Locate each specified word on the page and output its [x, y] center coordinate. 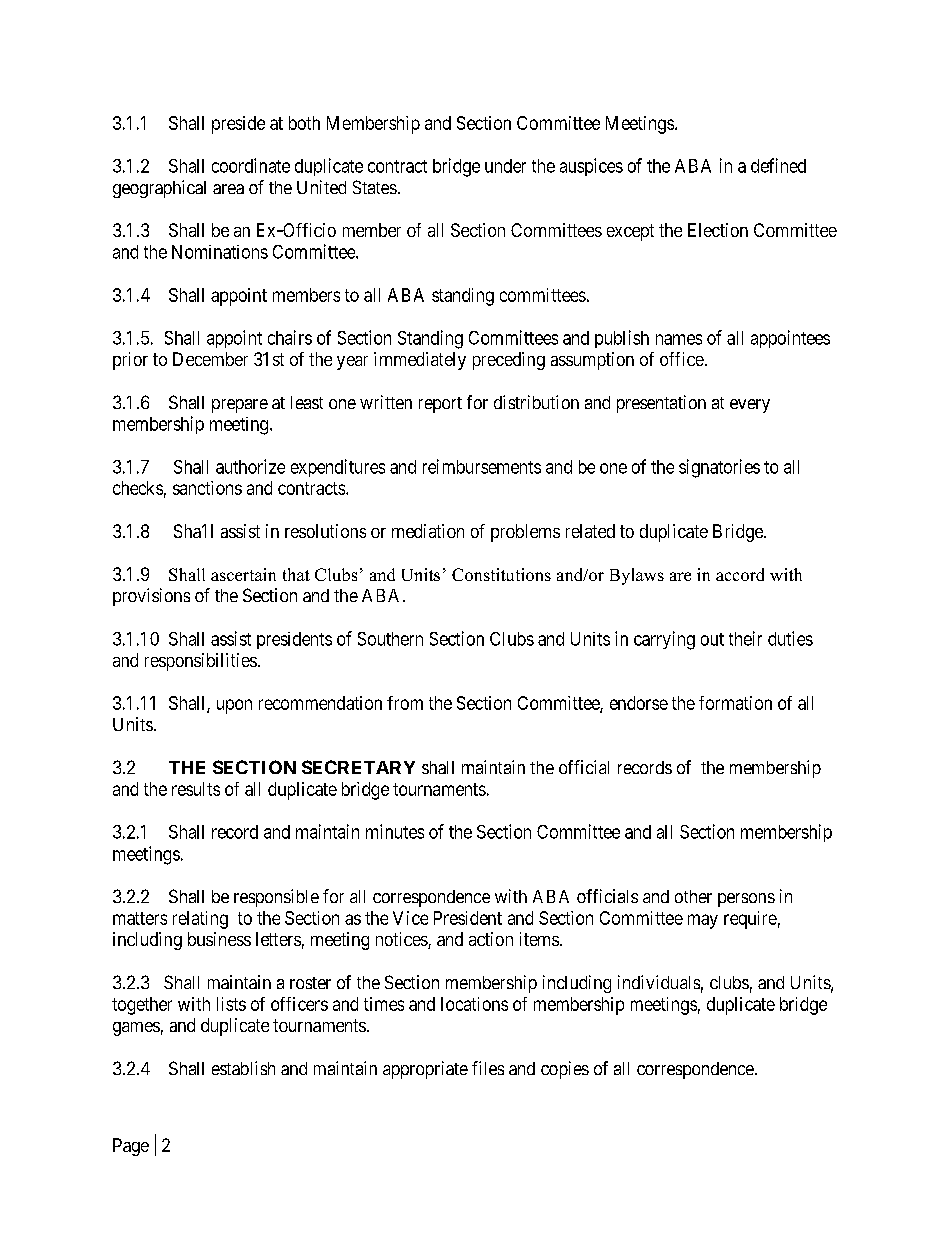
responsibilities [201, 662]
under [505, 166]
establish [243, 1068]
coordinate [251, 165]
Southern [390, 639]
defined [778, 165]
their [745, 638]
